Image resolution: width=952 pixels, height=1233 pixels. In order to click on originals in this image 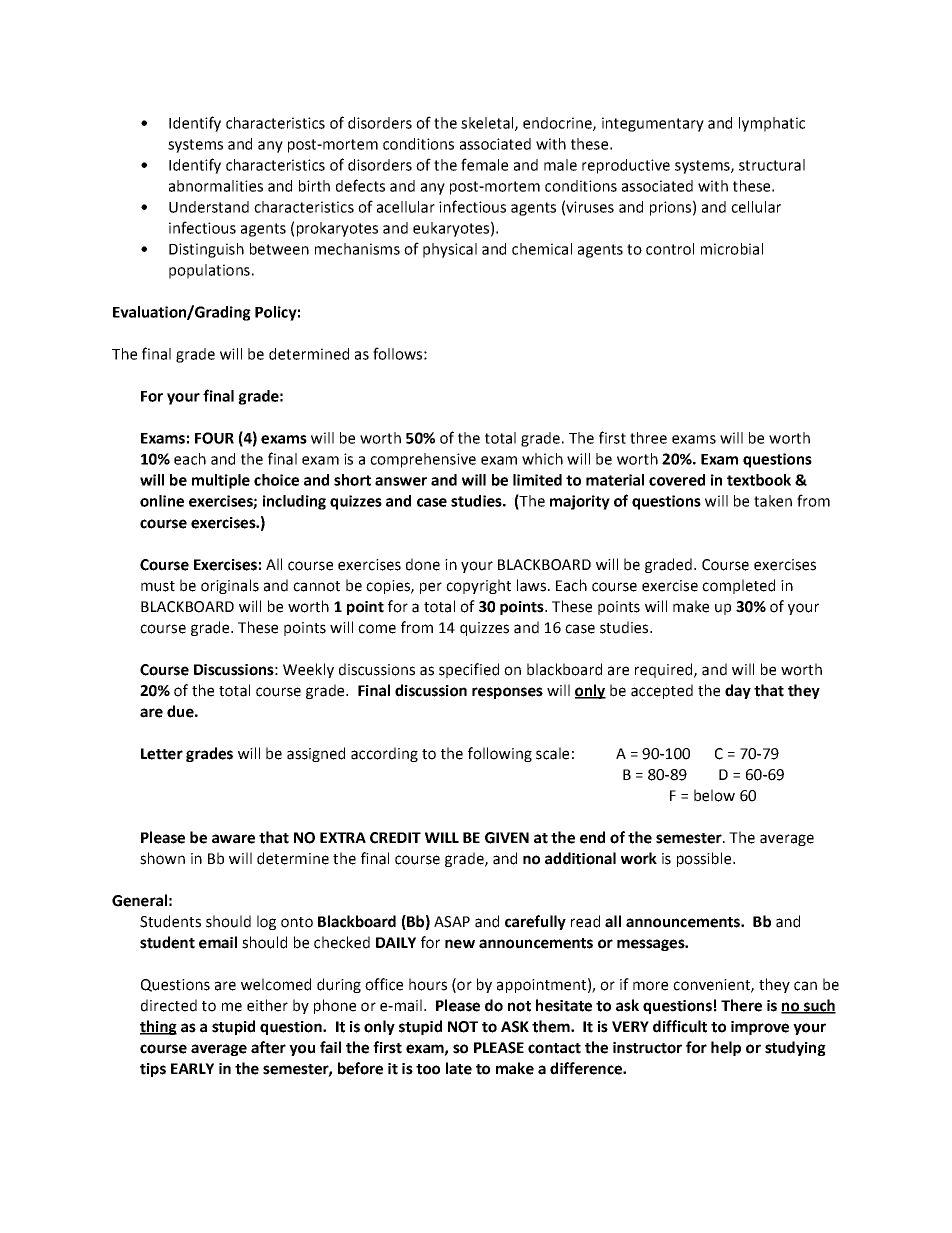, I will do `click(230, 586)`.
